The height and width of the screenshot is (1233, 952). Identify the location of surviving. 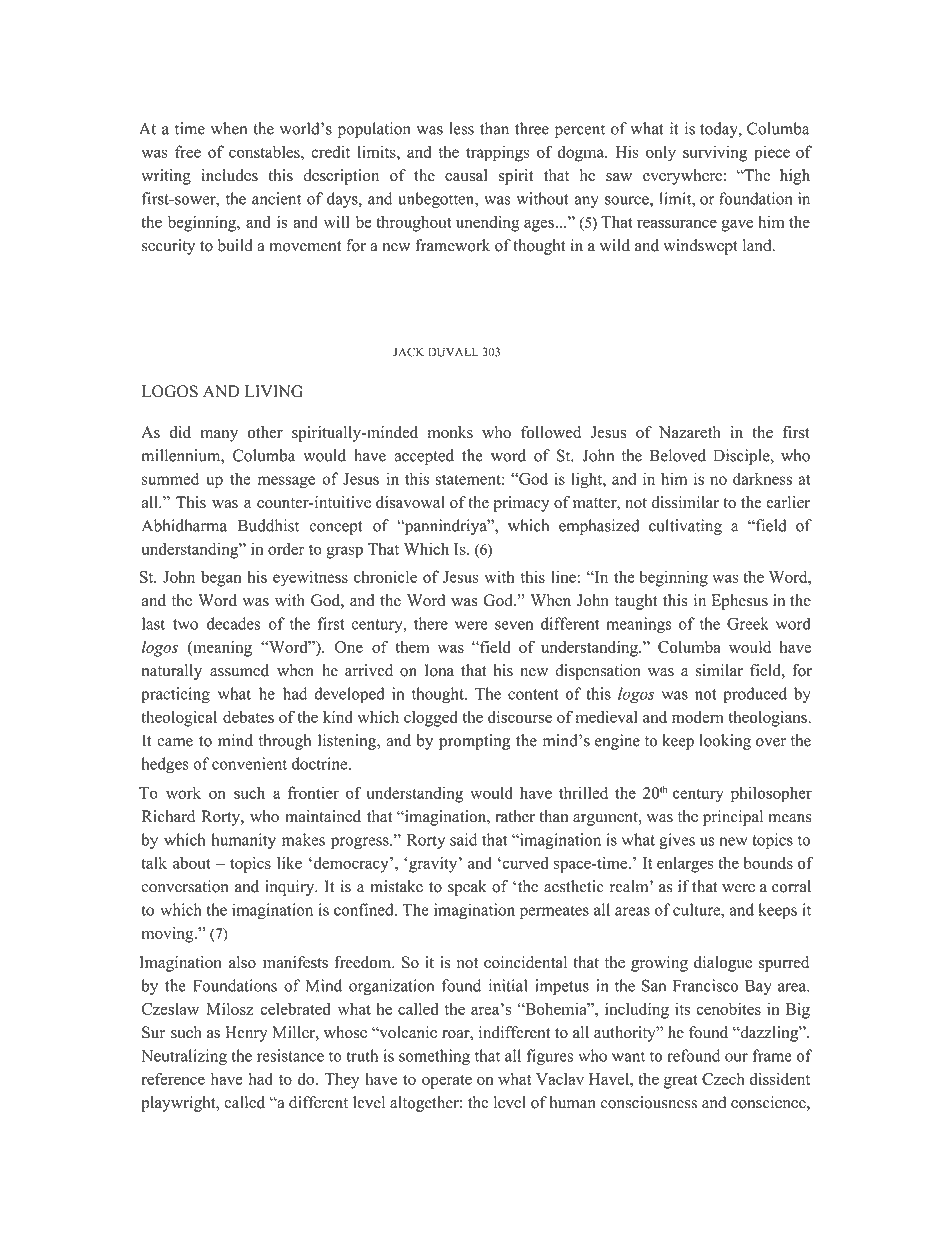
(715, 153).
